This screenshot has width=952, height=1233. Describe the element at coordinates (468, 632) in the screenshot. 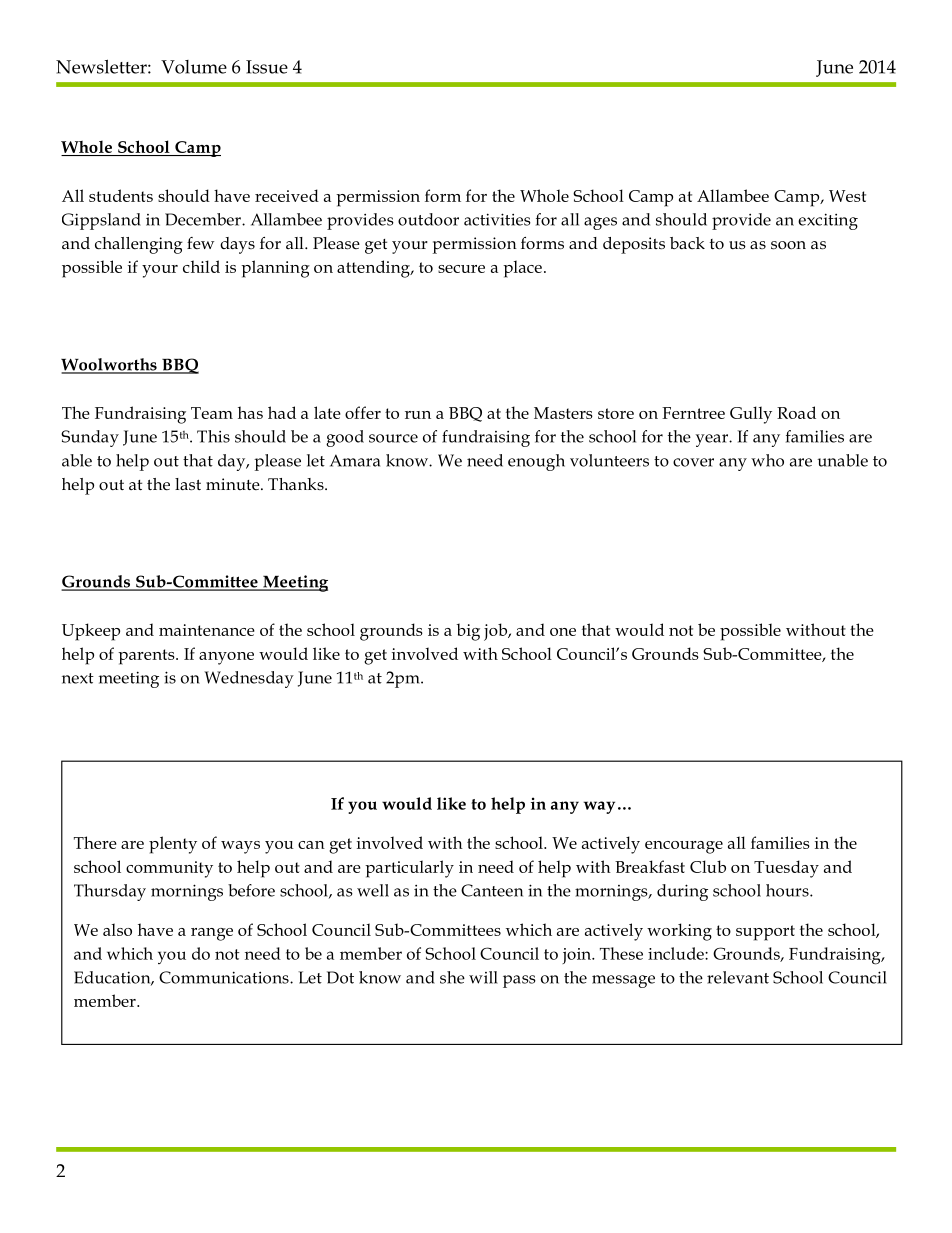

I see `big` at that location.
